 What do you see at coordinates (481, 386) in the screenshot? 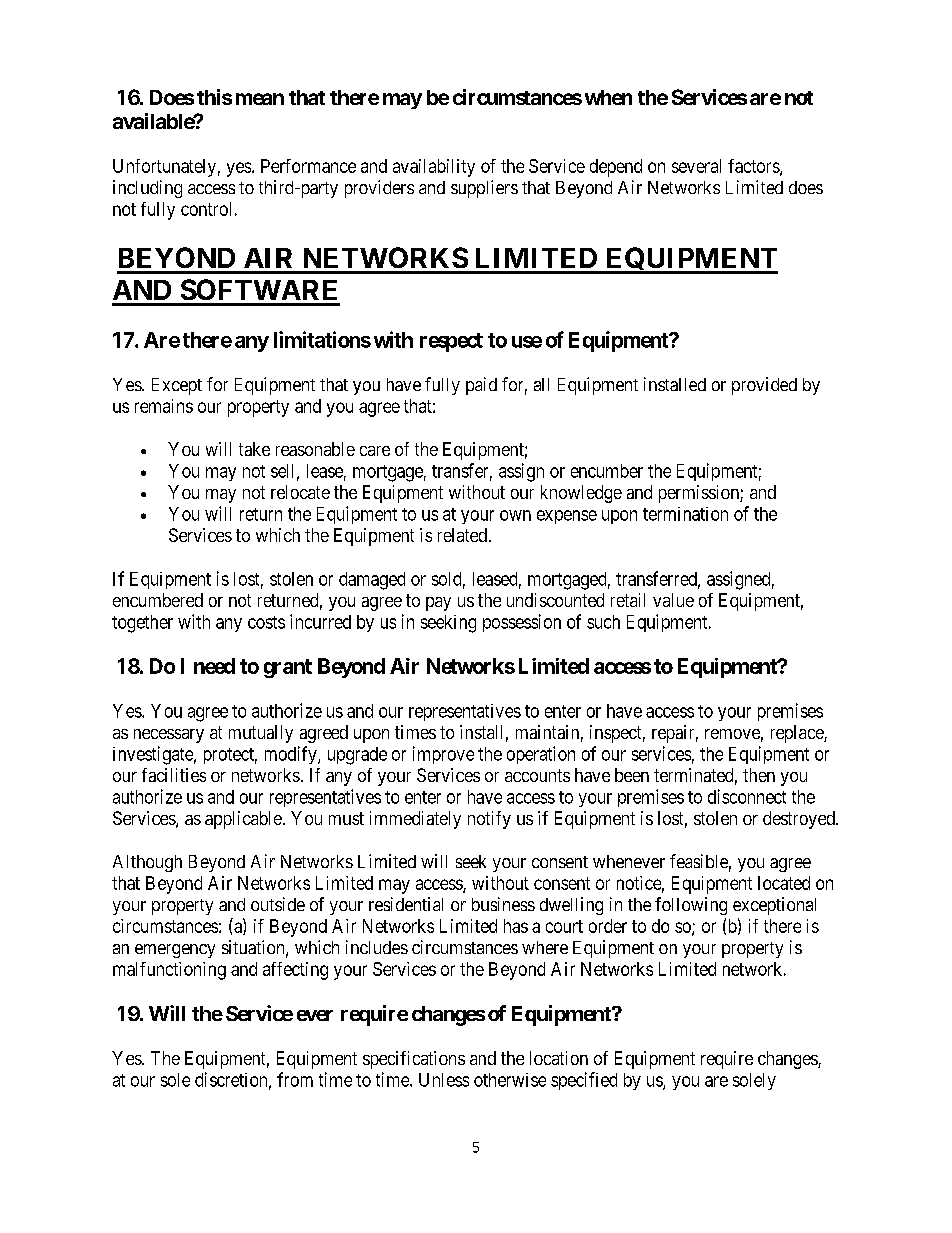
I see `paid` at bounding box center [481, 386].
